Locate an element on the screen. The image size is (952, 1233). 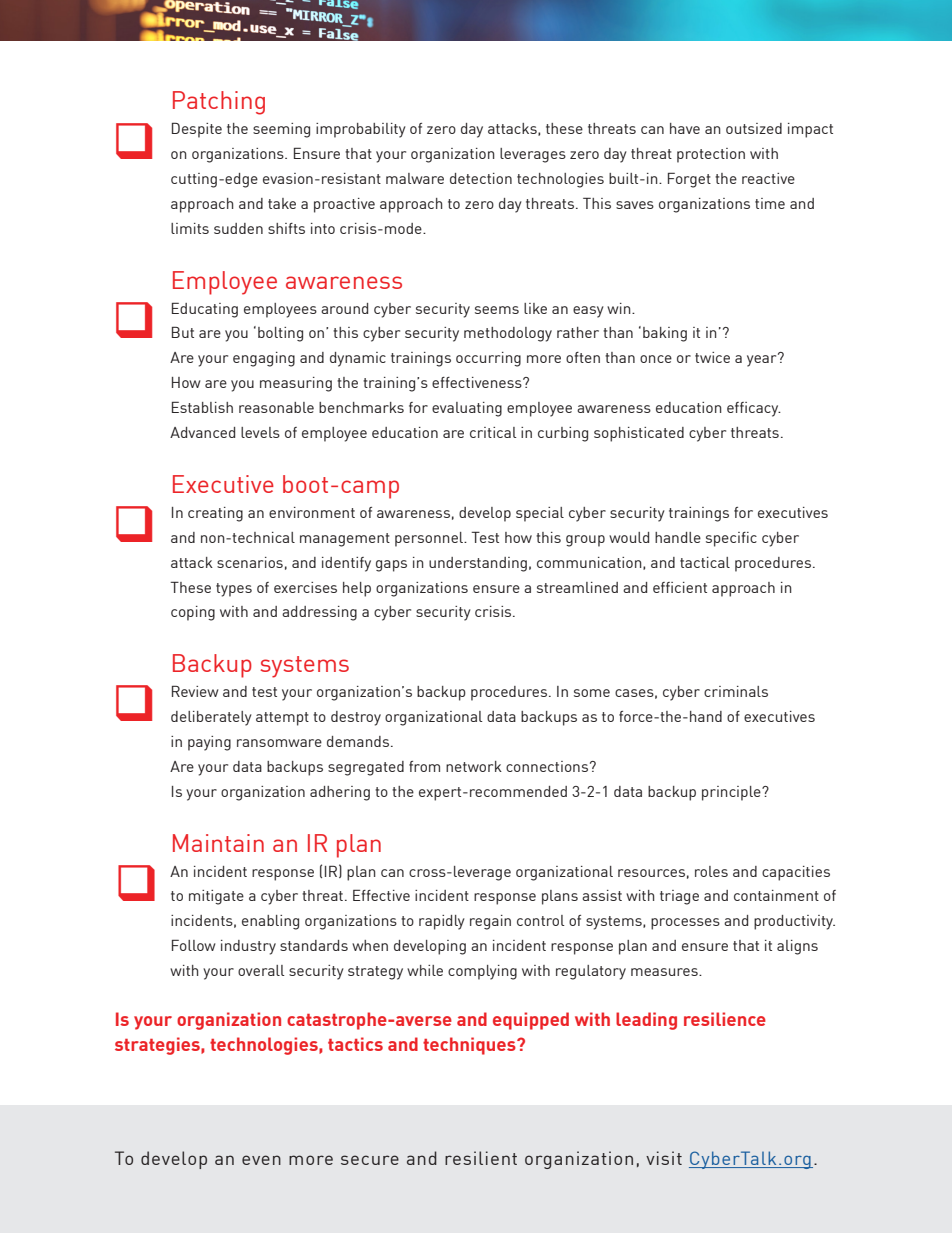
understanding is located at coordinates (478, 564).
